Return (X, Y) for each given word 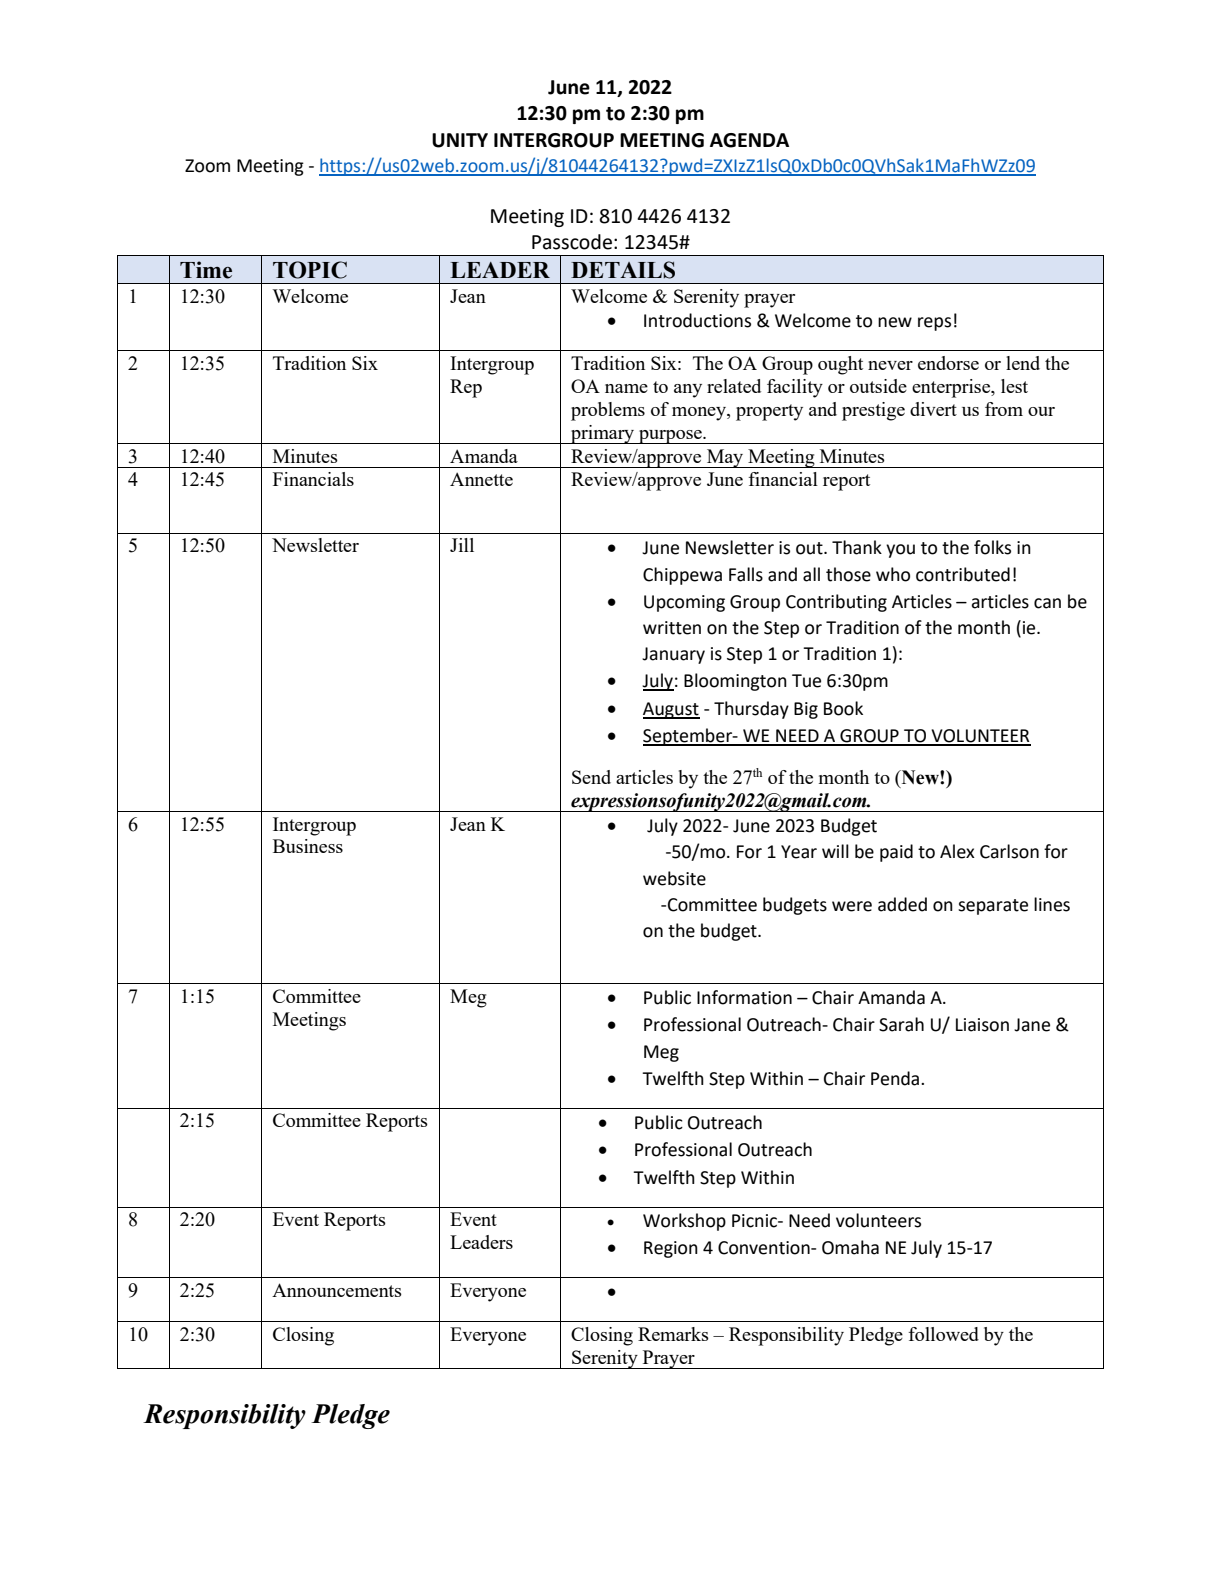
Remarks (673, 1334)
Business (308, 846)
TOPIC (310, 270)
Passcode (572, 242)
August (671, 710)
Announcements (337, 1290)
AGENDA (749, 140)
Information (744, 997)
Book (843, 708)
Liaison (982, 1025)
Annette (481, 479)
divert (933, 409)
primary (603, 434)
